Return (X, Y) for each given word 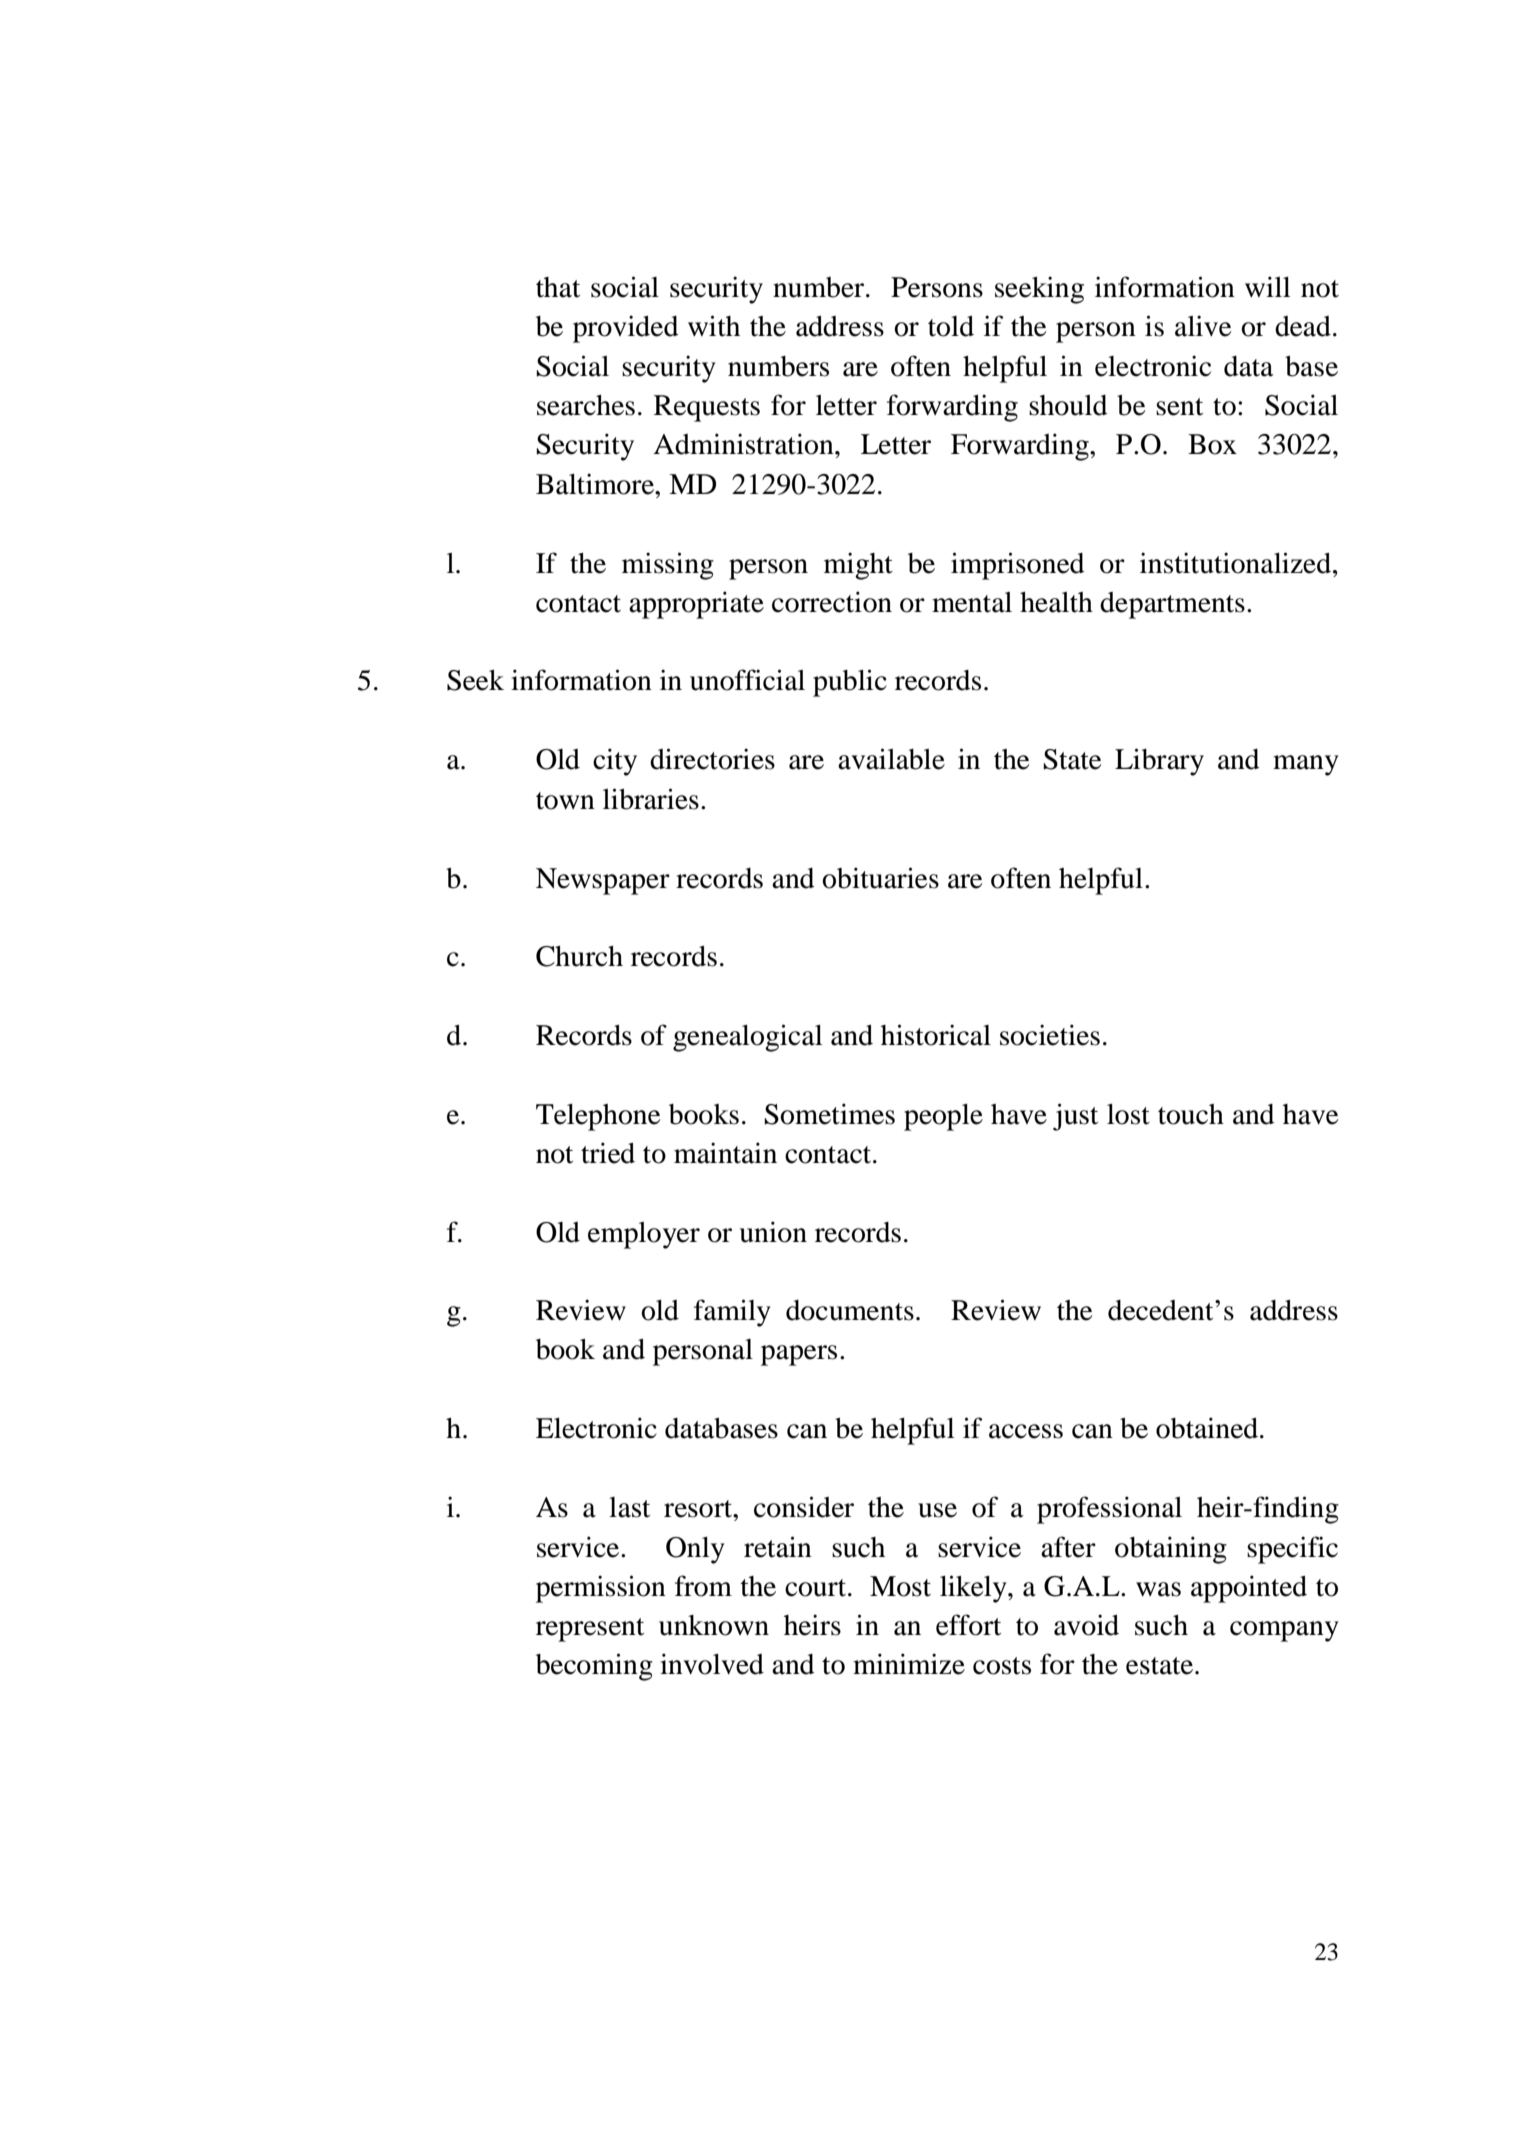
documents (850, 1310)
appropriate (696, 605)
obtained (1208, 1428)
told (951, 326)
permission (601, 1589)
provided (626, 329)
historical (936, 1035)
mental (972, 602)
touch (1191, 1114)
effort (968, 1625)
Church (579, 956)
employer (644, 1235)
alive (1203, 326)
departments (1172, 605)
